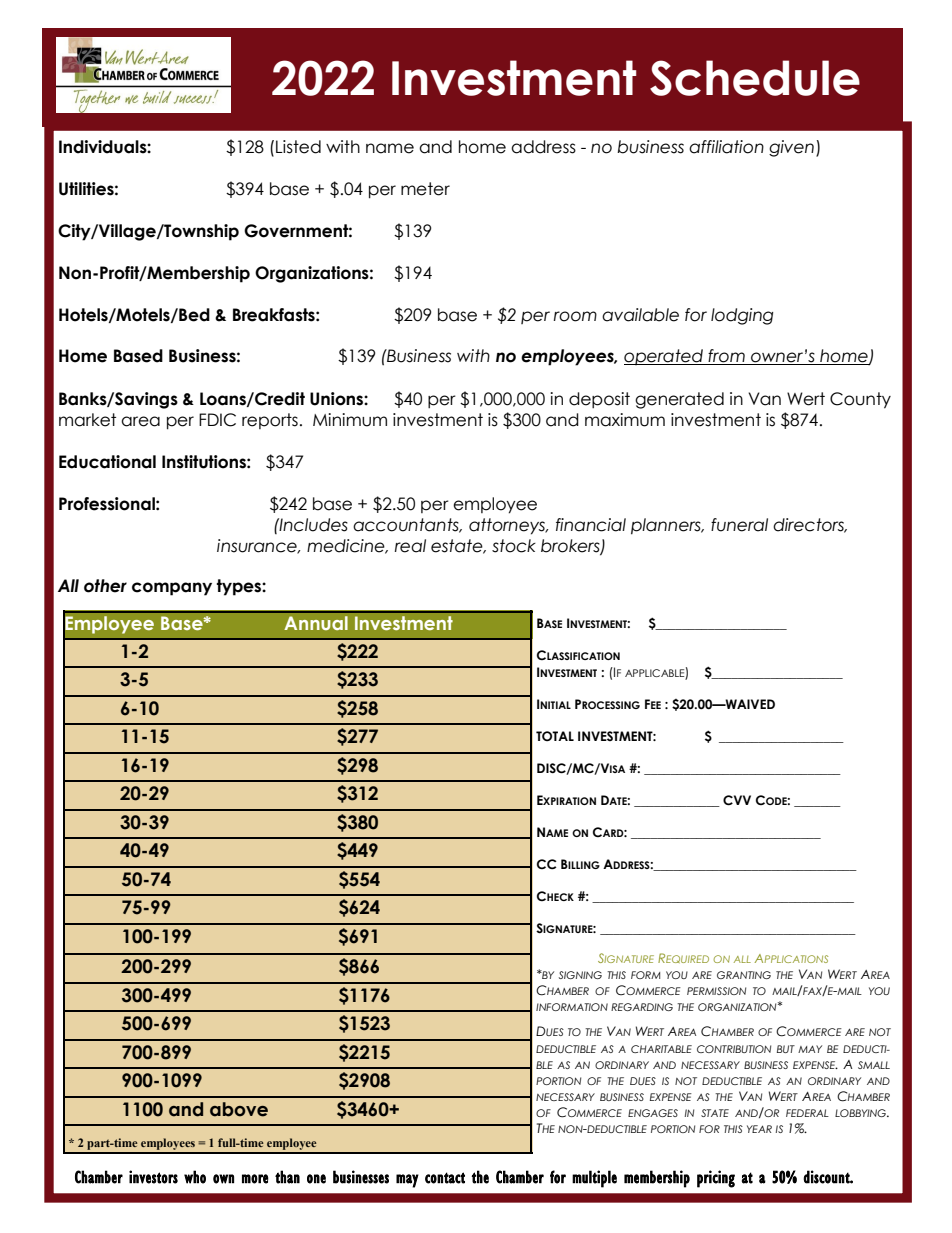 This document has width=952, height=1233. I want to click on Annual, so click(316, 623).
